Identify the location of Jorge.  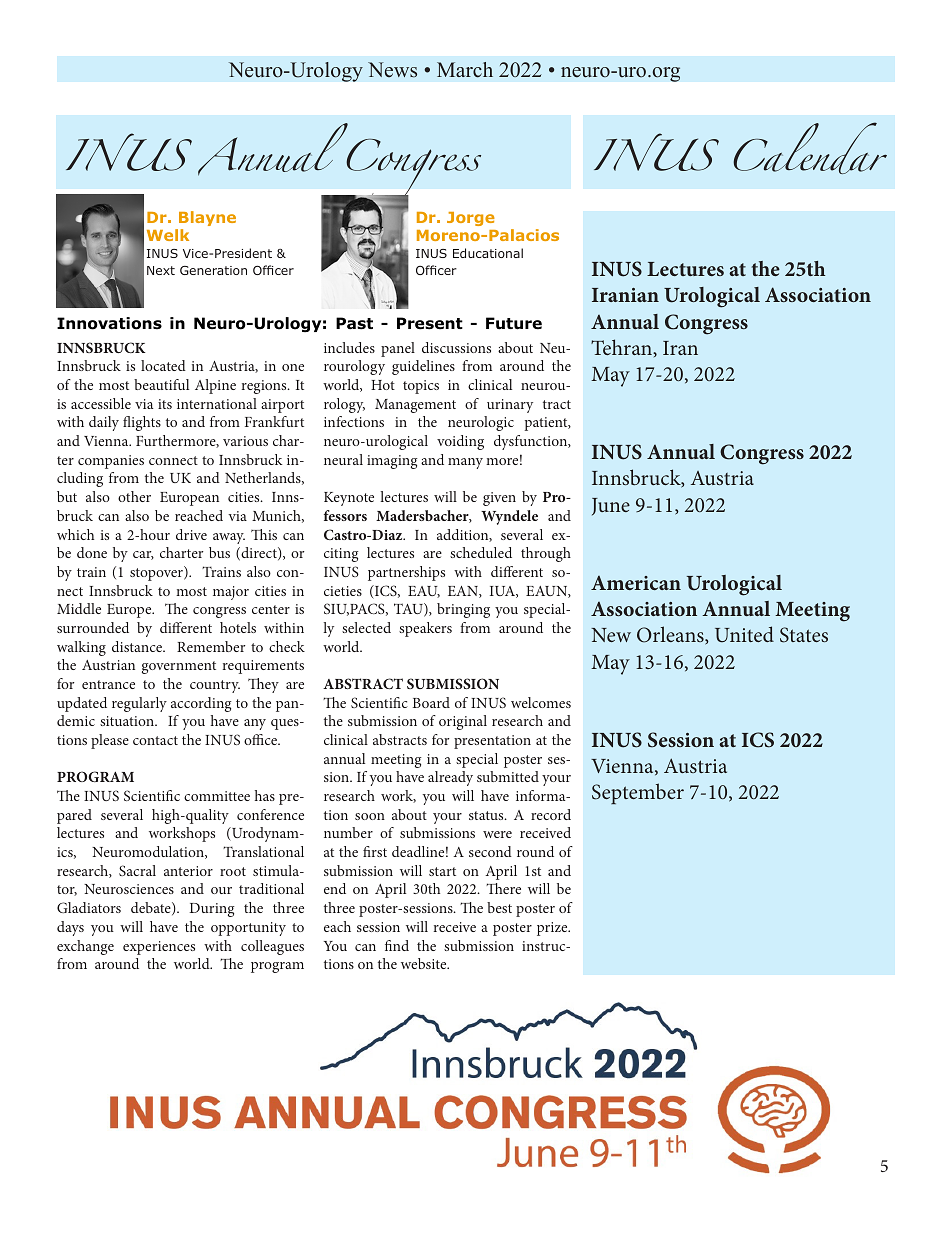
(471, 219).
